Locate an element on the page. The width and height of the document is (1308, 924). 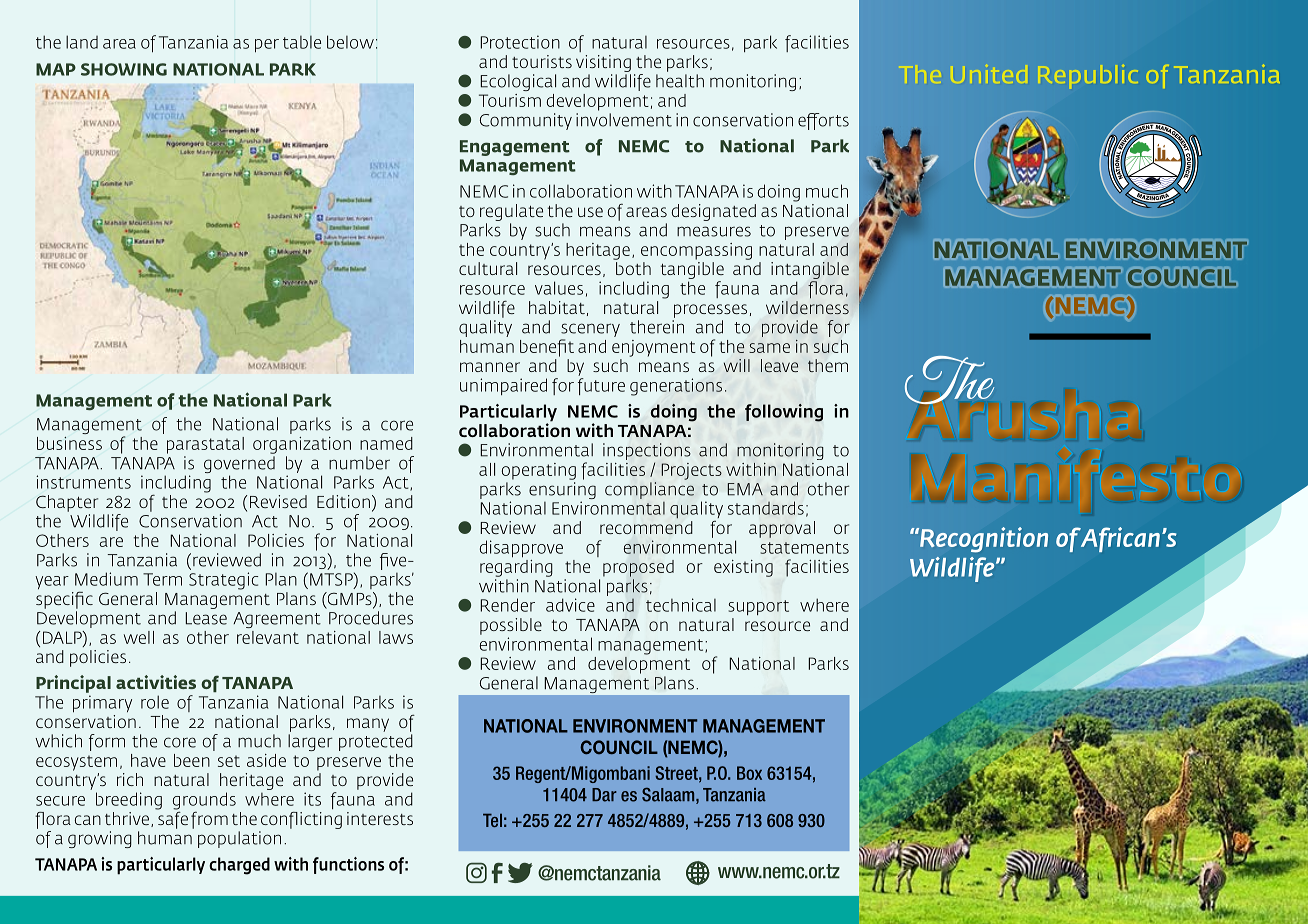
designated is located at coordinates (714, 212).
